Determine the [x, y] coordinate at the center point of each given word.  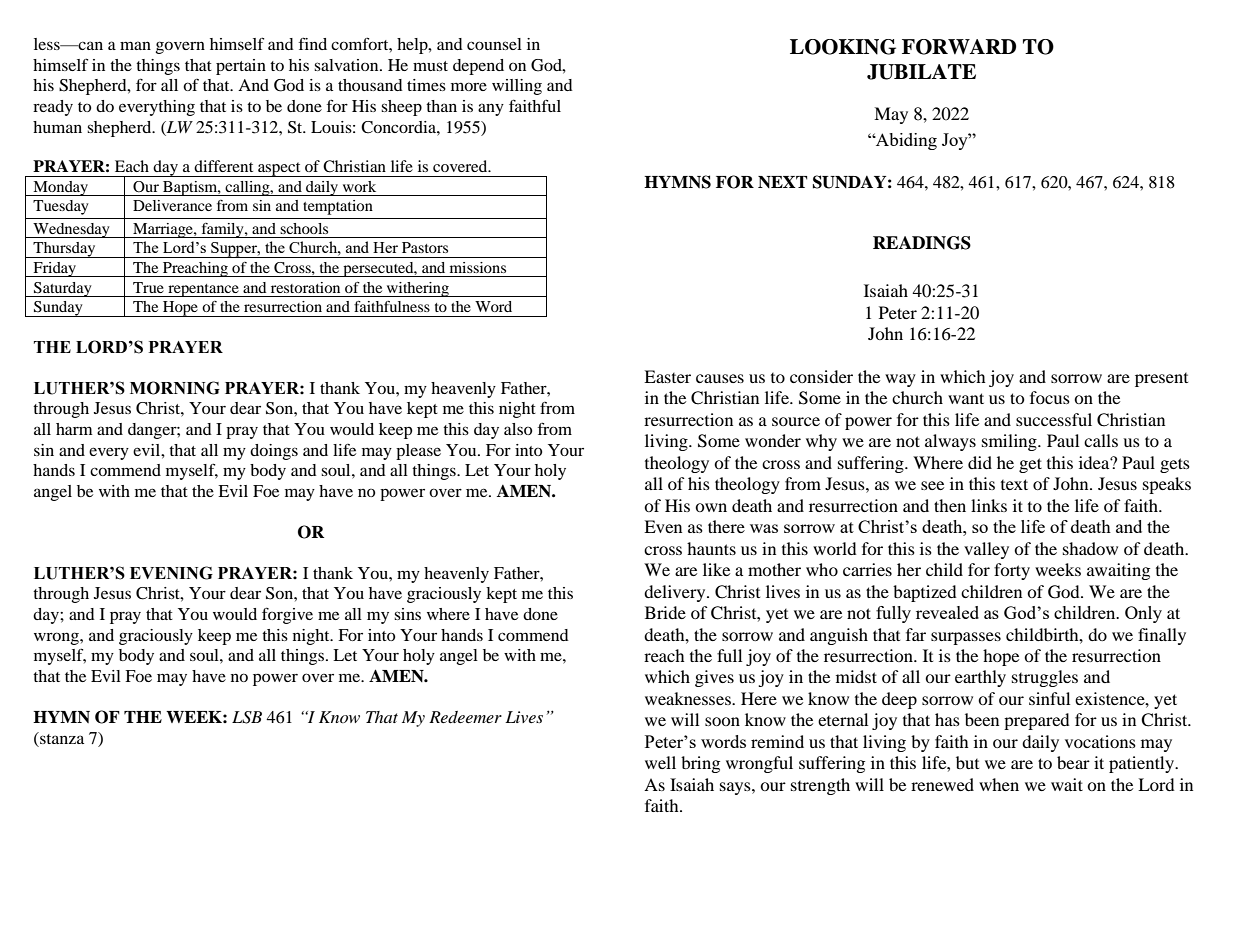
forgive [287, 615]
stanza [61, 738]
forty [1012, 571]
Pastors [425, 247]
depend [478, 67]
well [660, 762]
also [518, 429]
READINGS [922, 243]
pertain [241, 67]
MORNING [175, 388]
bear [1073, 762]
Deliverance [172, 205]
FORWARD [959, 47]
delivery [676, 593]
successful [1054, 419]
